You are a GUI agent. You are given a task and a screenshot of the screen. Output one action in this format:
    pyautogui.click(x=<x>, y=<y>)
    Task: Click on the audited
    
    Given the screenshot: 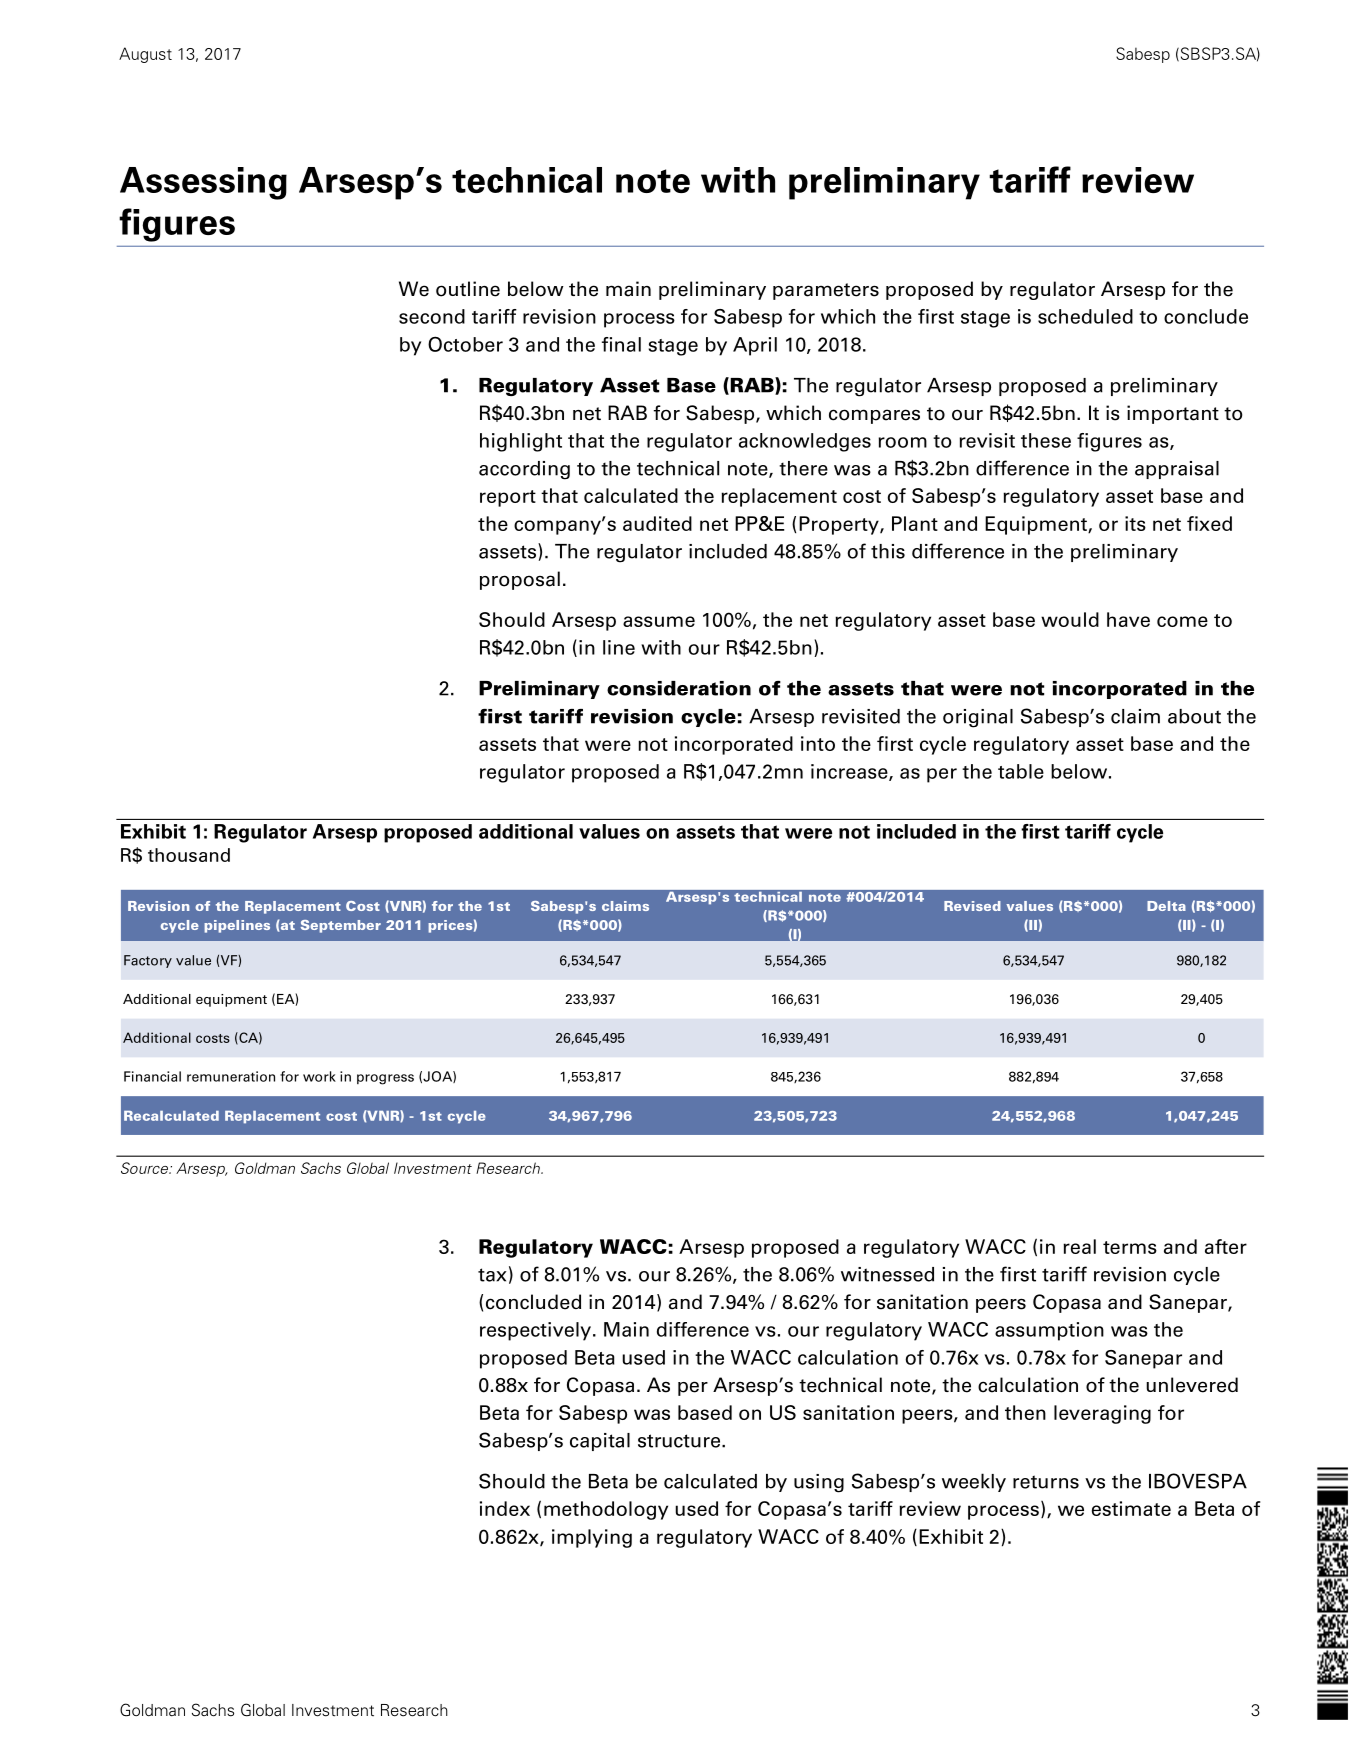 What is the action you would take?
    pyautogui.click(x=657, y=523)
